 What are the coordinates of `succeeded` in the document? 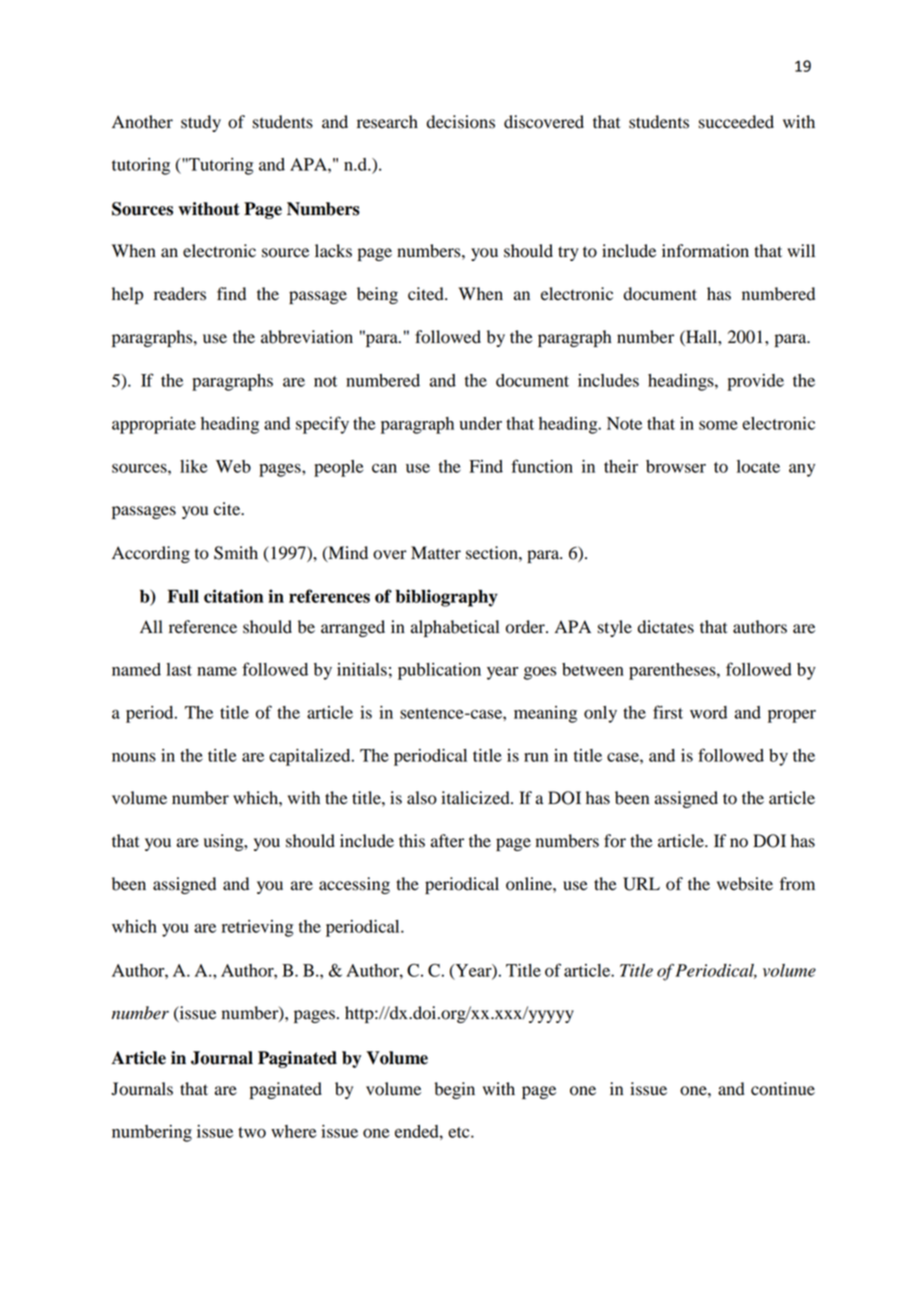 It's located at (736, 122).
